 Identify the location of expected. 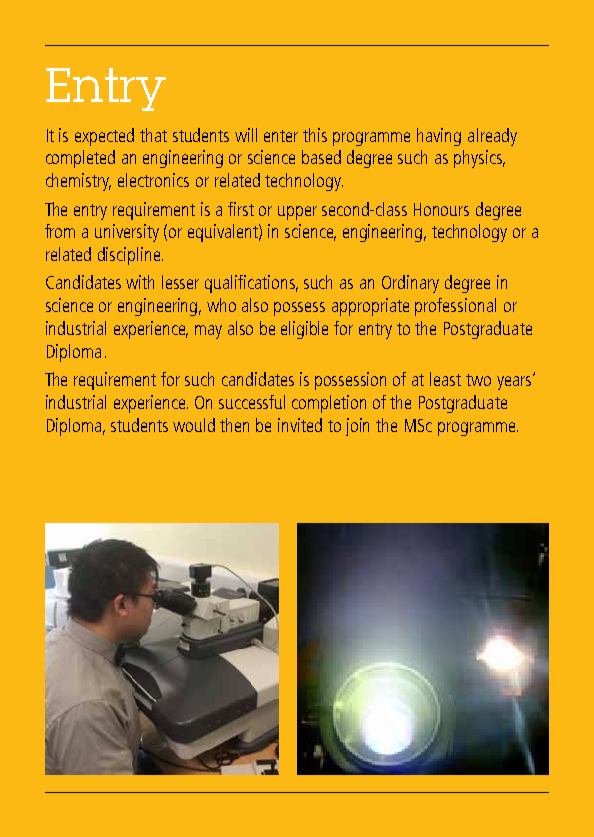
(104, 137).
